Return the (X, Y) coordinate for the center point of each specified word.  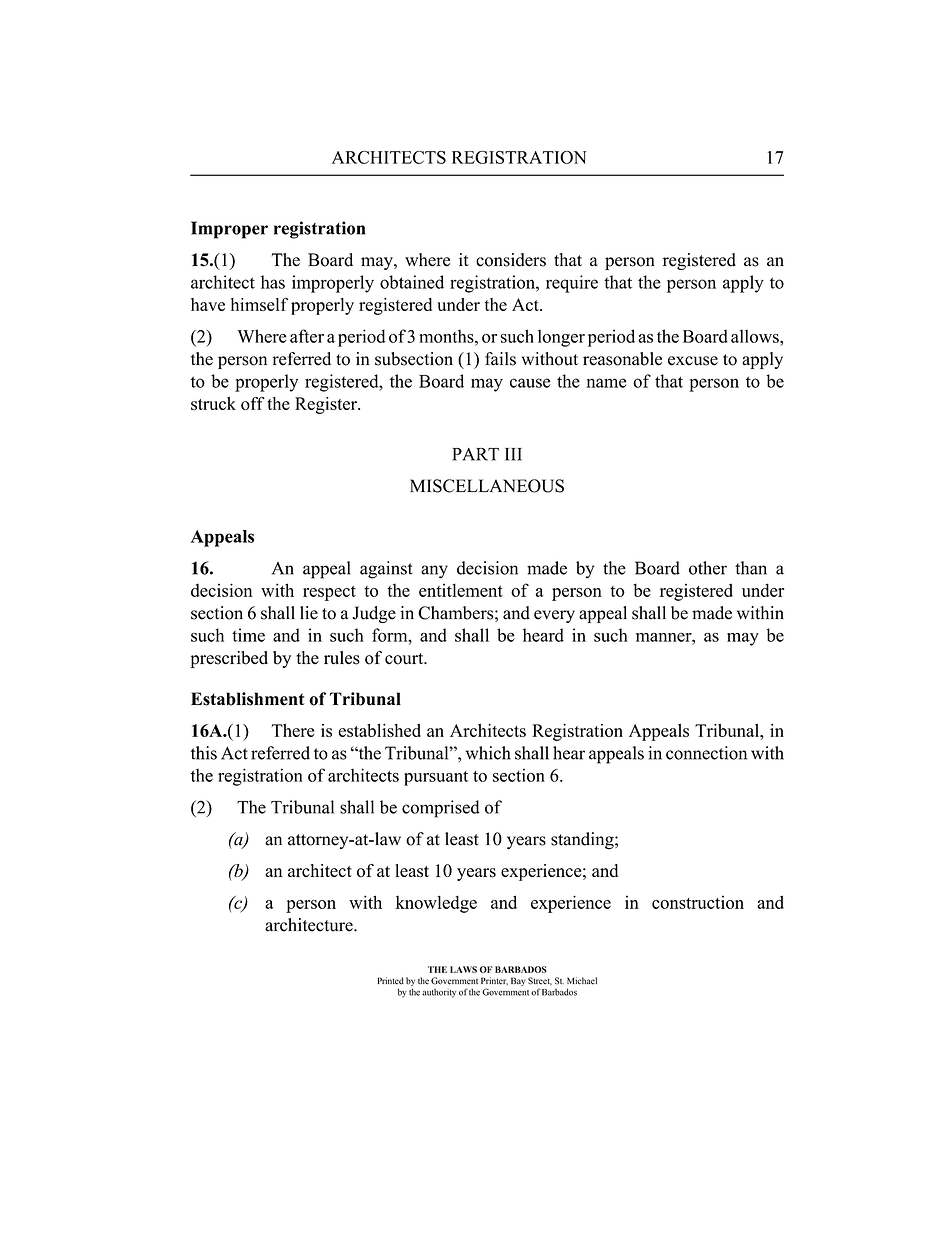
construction (698, 902)
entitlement (461, 590)
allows (756, 336)
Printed (390, 981)
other (708, 568)
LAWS (463, 969)
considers (511, 260)
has (273, 282)
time (248, 635)
